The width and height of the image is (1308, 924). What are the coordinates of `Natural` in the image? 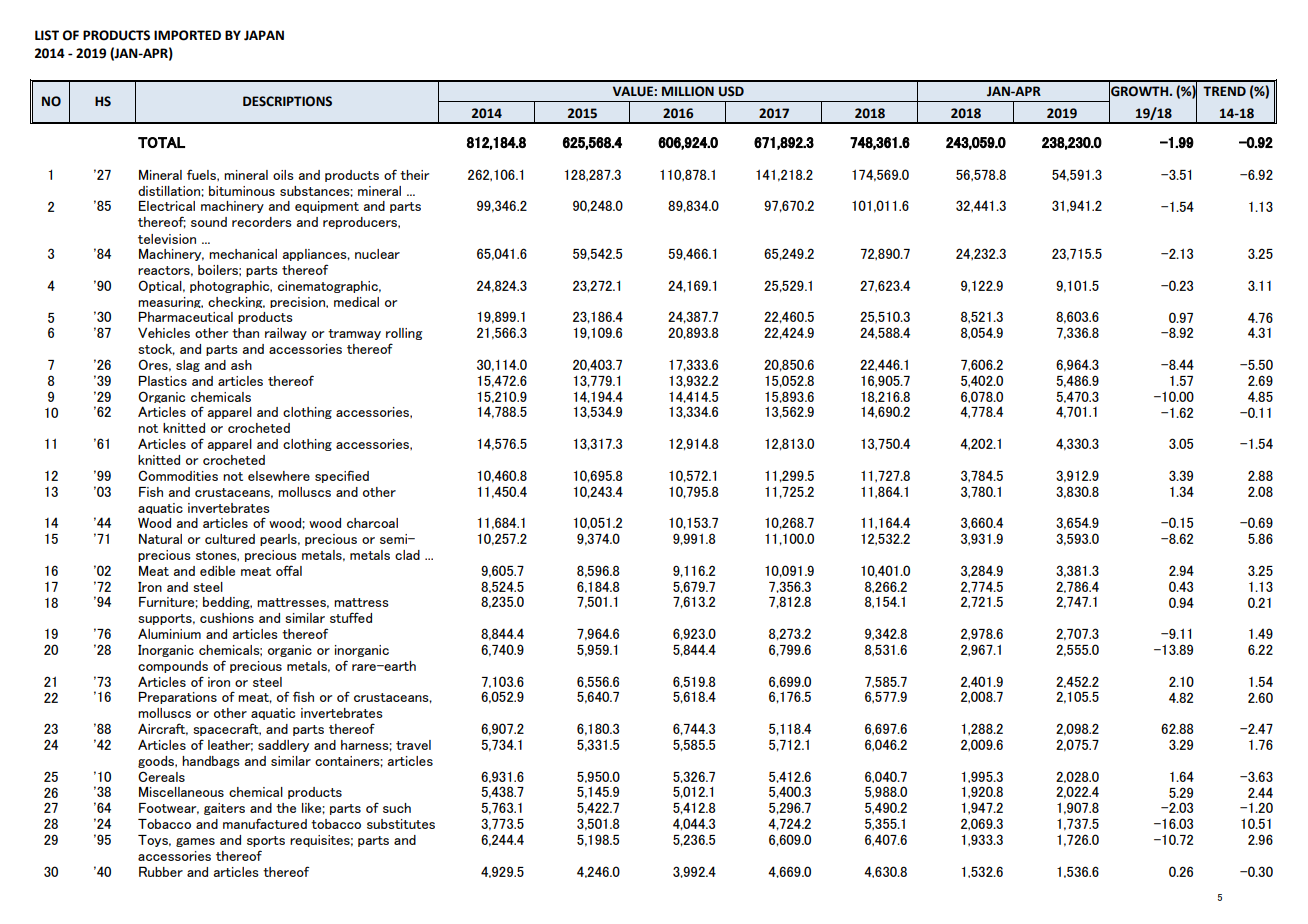 It's located at (160, 539).
